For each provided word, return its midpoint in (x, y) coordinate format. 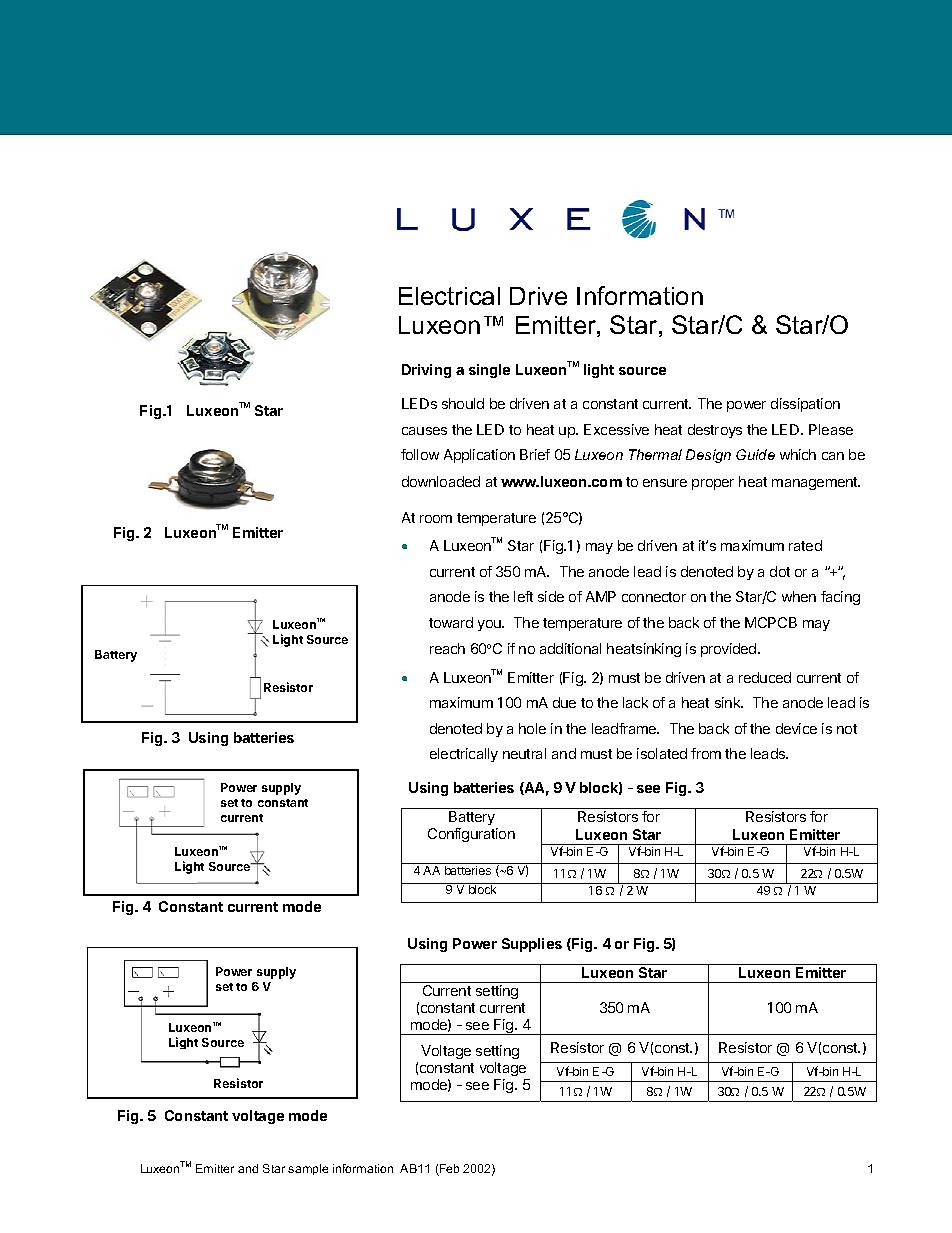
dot (780, 571)
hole (532, 728)
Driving (426, 371)
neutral (524, 753)
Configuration (471, 835)
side (551, 596)
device (796, 728)
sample (308, 1169)
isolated (662, 753)
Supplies (532, 945)
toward (451, 622)
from (706, 753)
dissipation (805, 405)
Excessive (616, 429)
